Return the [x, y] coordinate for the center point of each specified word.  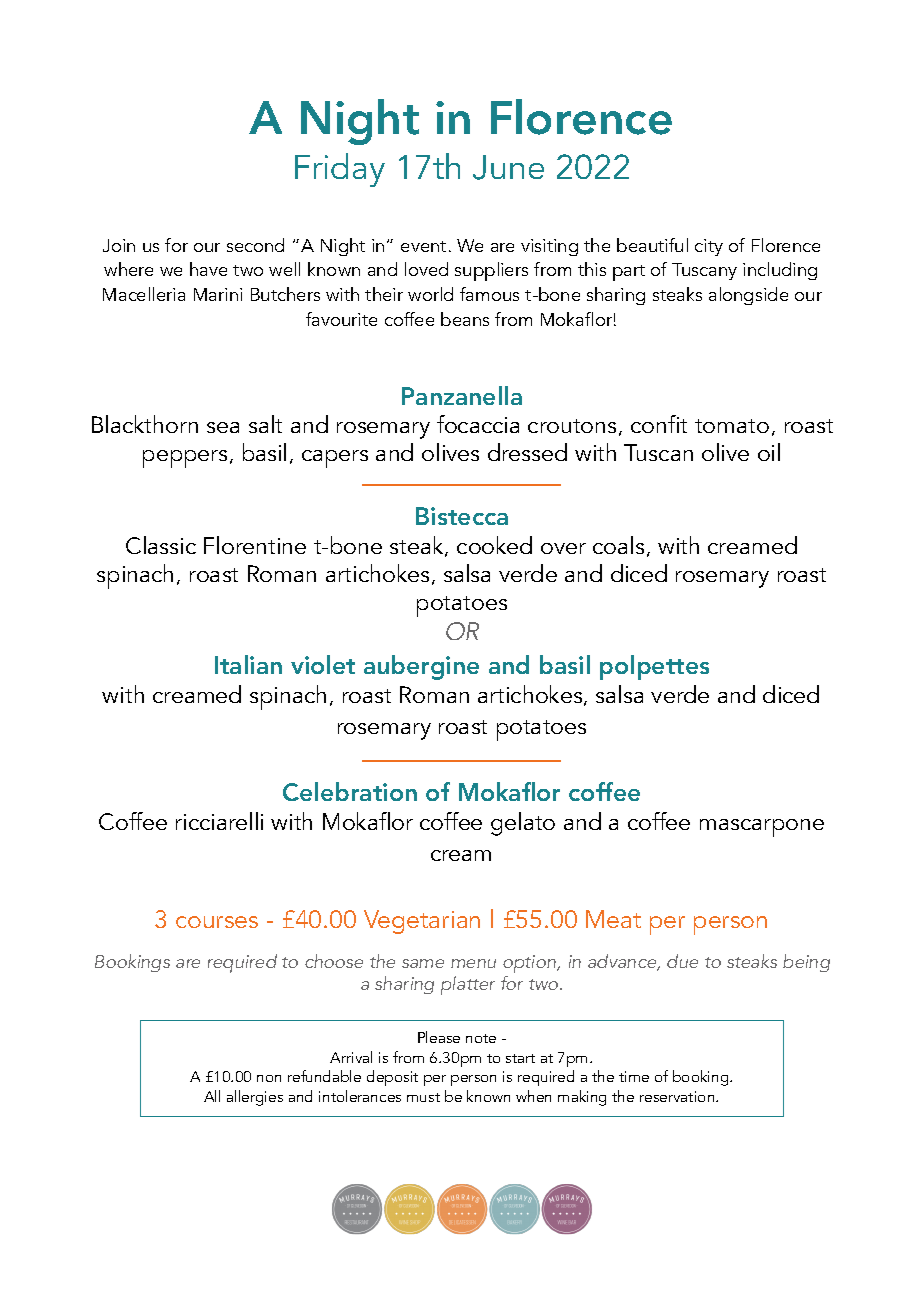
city [709, 247]
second [255, 245]
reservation [678, 1096]
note [481, 1038]
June [508, 167]
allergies [255, 1098]
